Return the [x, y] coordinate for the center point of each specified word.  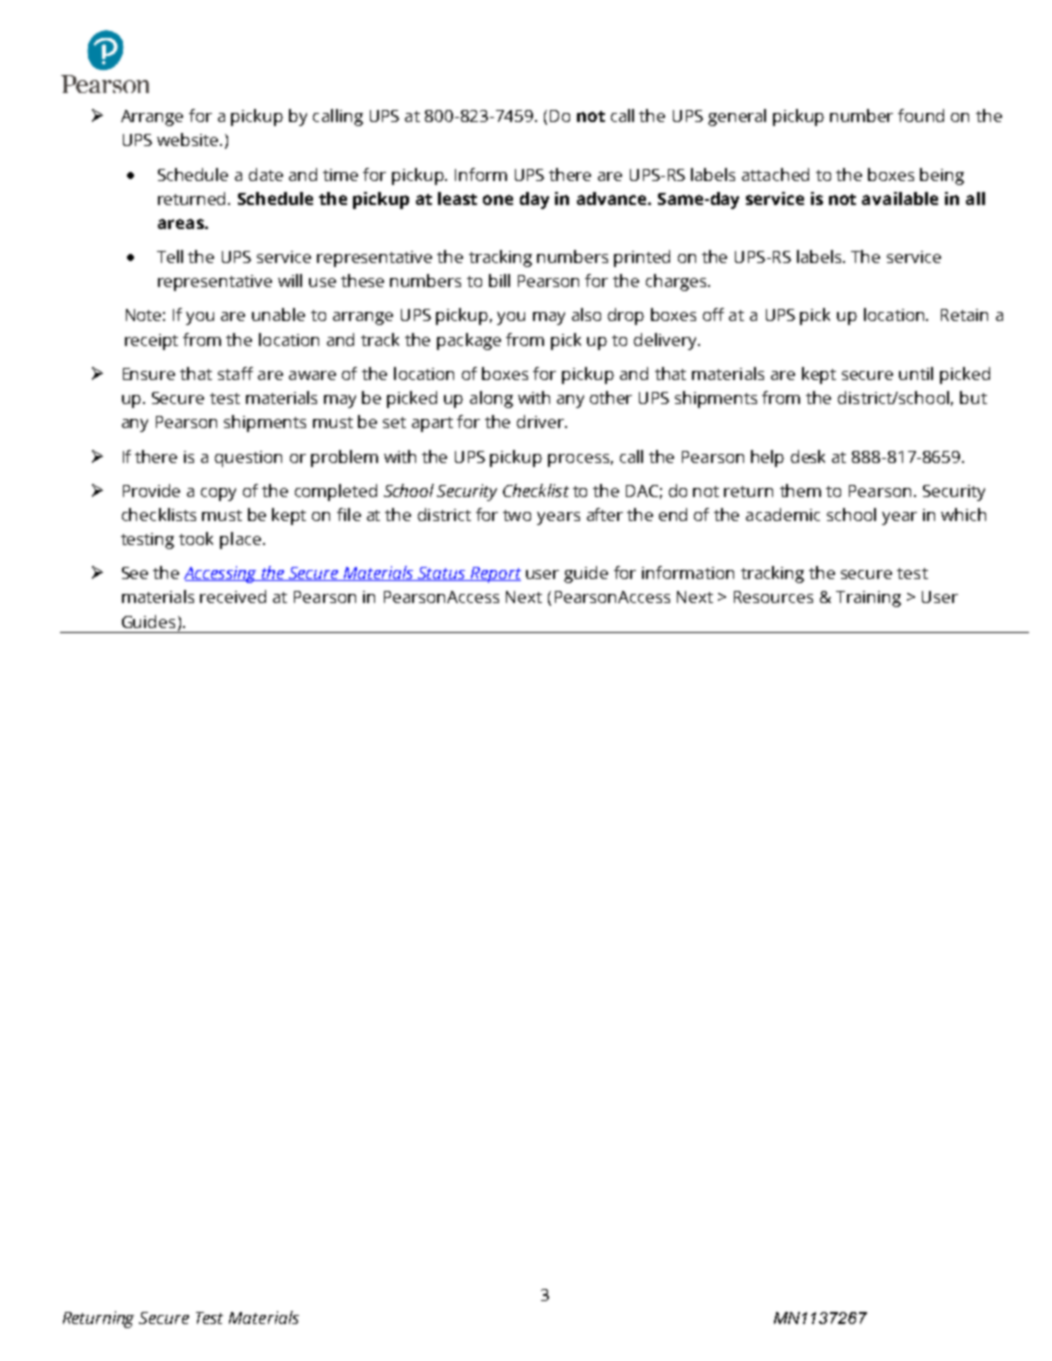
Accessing [221, 574]
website [189, 139]
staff [235, 373]
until [916, 373]
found [921, 115]
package [469, 341]
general [737, 117]
